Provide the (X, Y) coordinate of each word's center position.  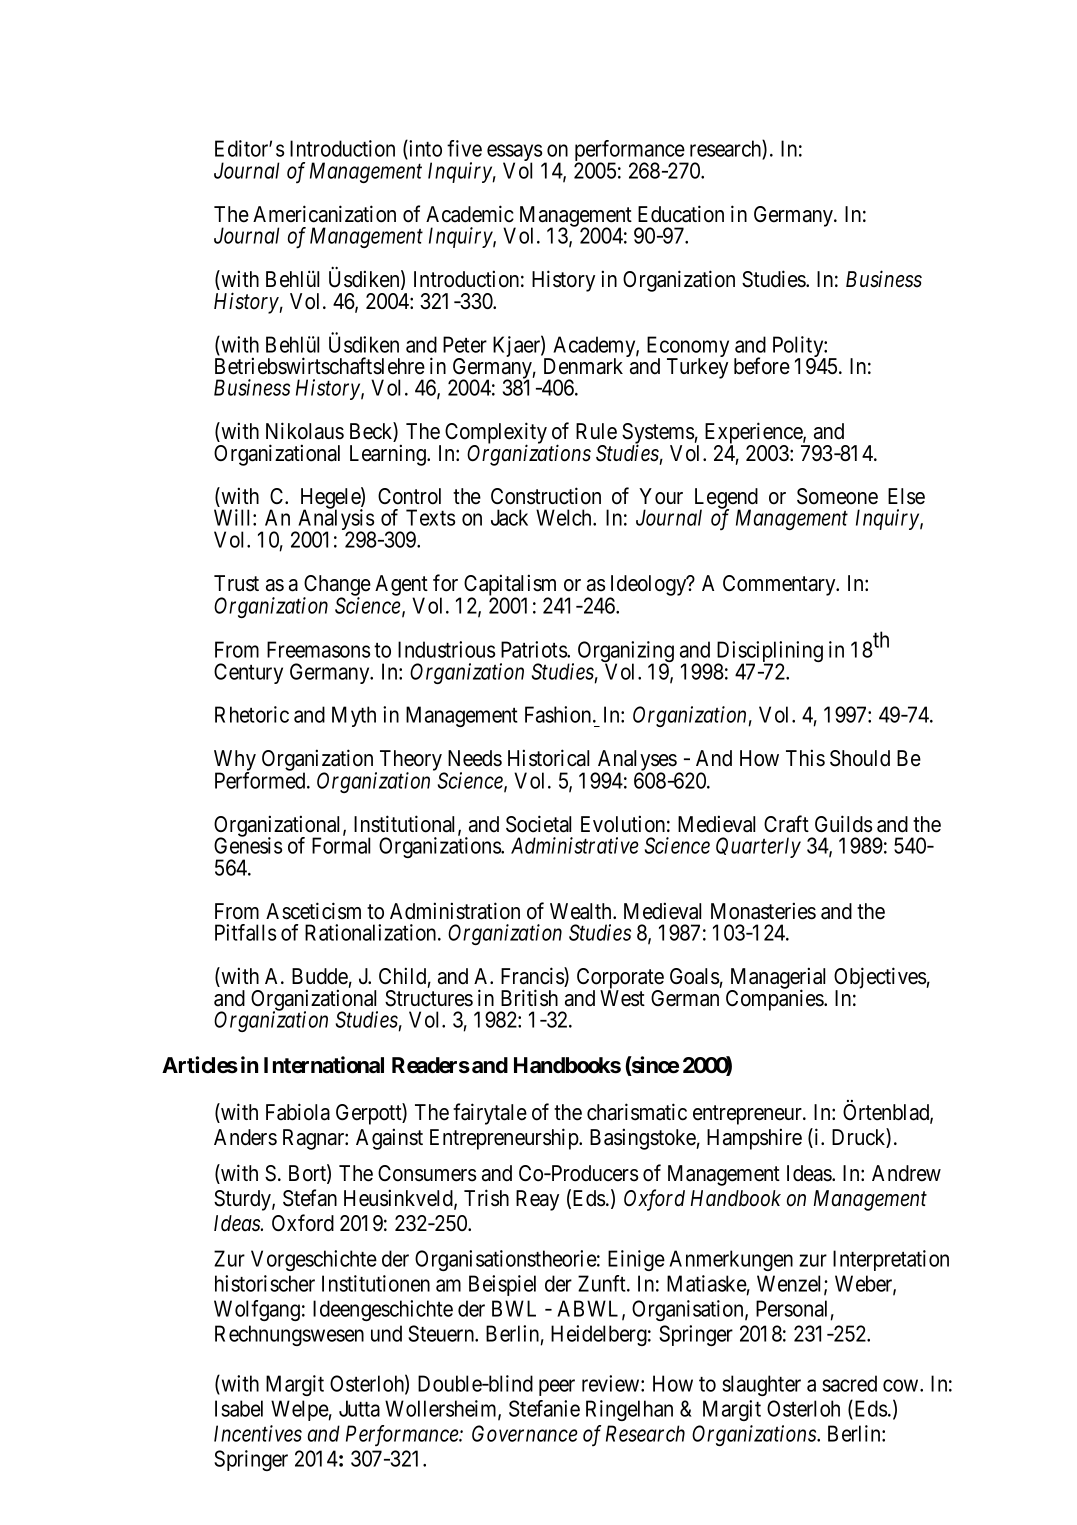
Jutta (359, 1408)
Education (681, 214)
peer (557, 1387)
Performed (261, 780)
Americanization (324, 214)
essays (514, 154)
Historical (548, 758)
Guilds (843, 824)
